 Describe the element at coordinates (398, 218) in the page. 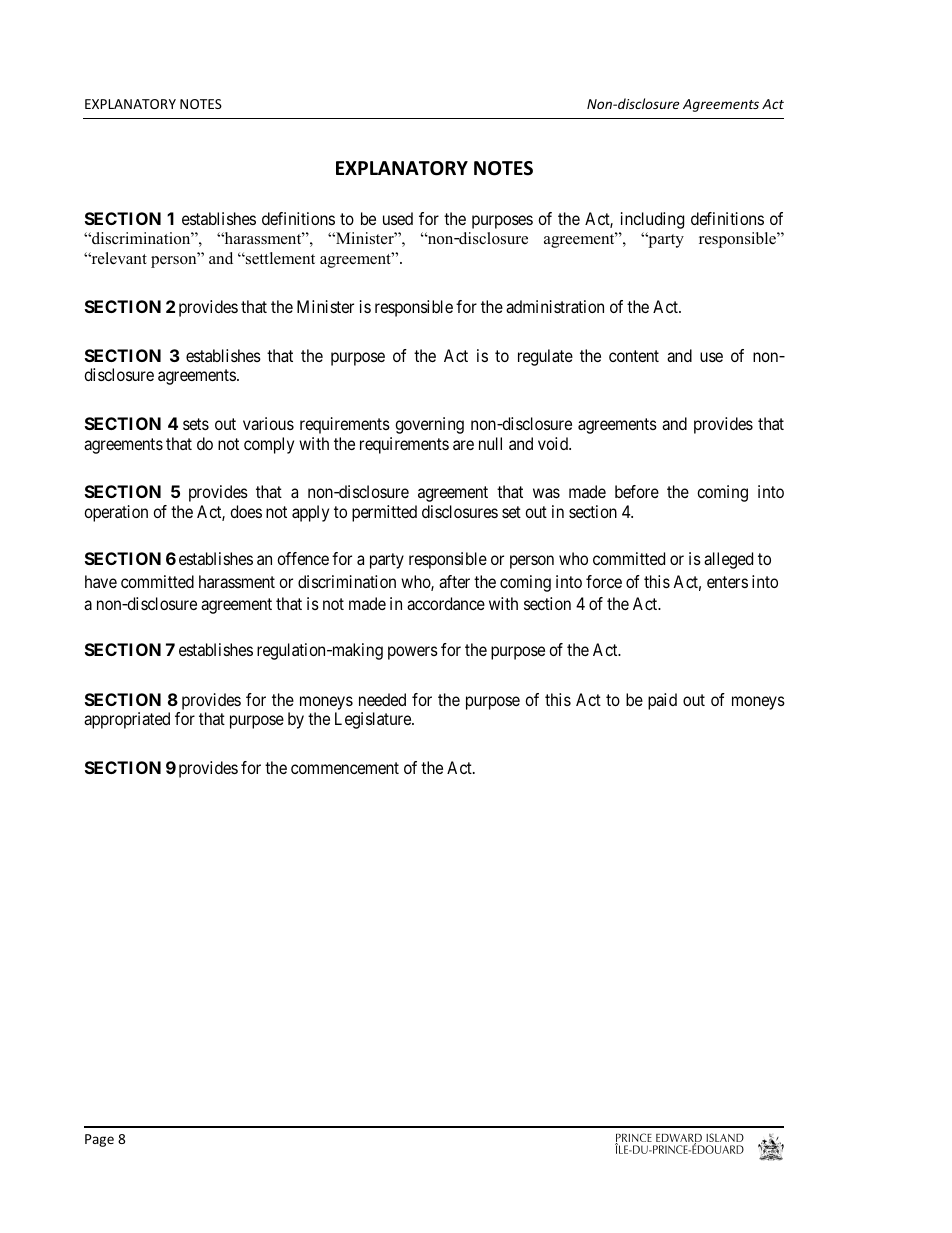

I see `used` at that location.
